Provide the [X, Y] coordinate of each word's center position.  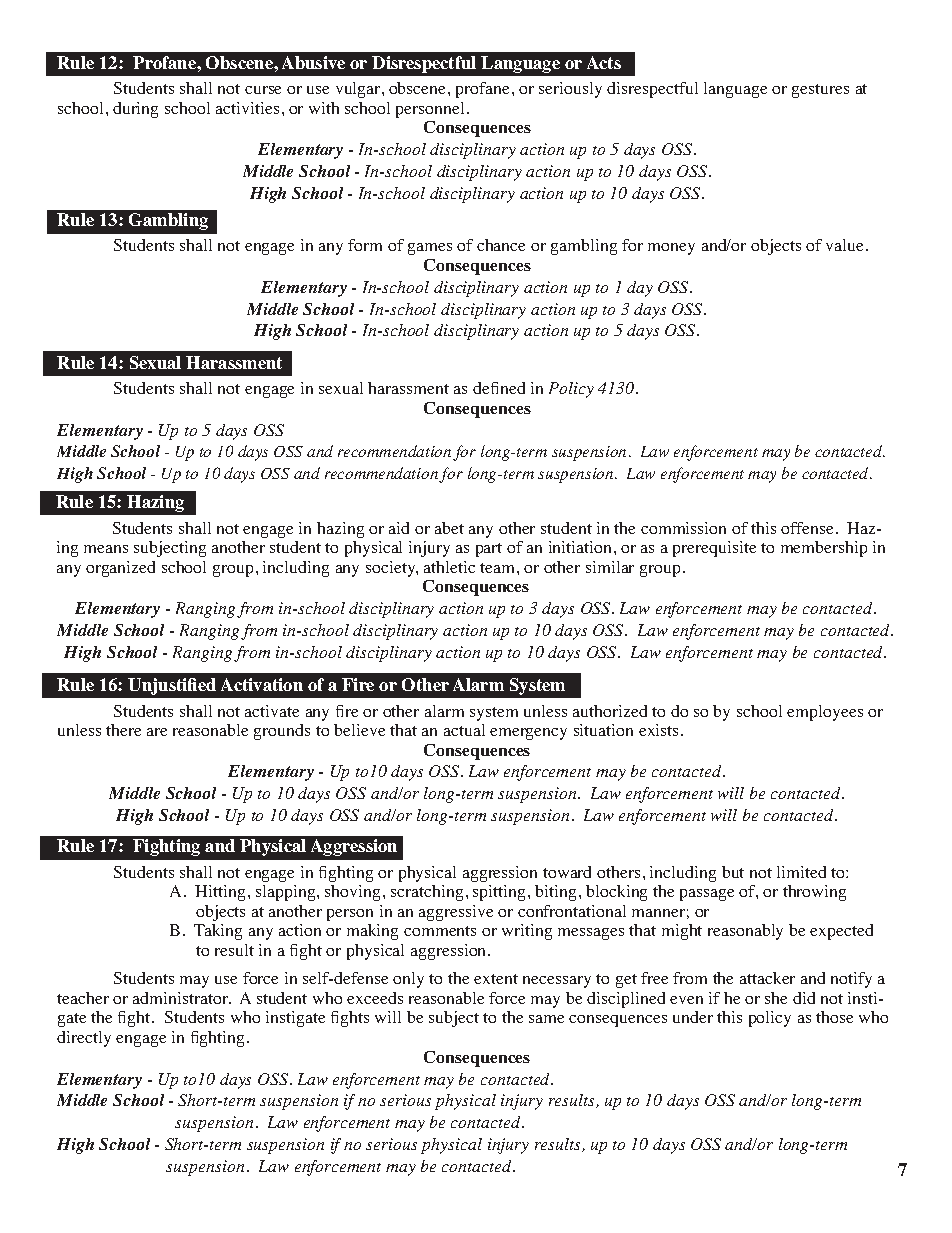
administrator [182, 998]
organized [120, 569]
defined [499, 388]
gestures [820, 91]
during [135, 110]
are [157, 732]
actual [464, 730]
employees [825, 713]
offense [807, 528]
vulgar [359, 90]
